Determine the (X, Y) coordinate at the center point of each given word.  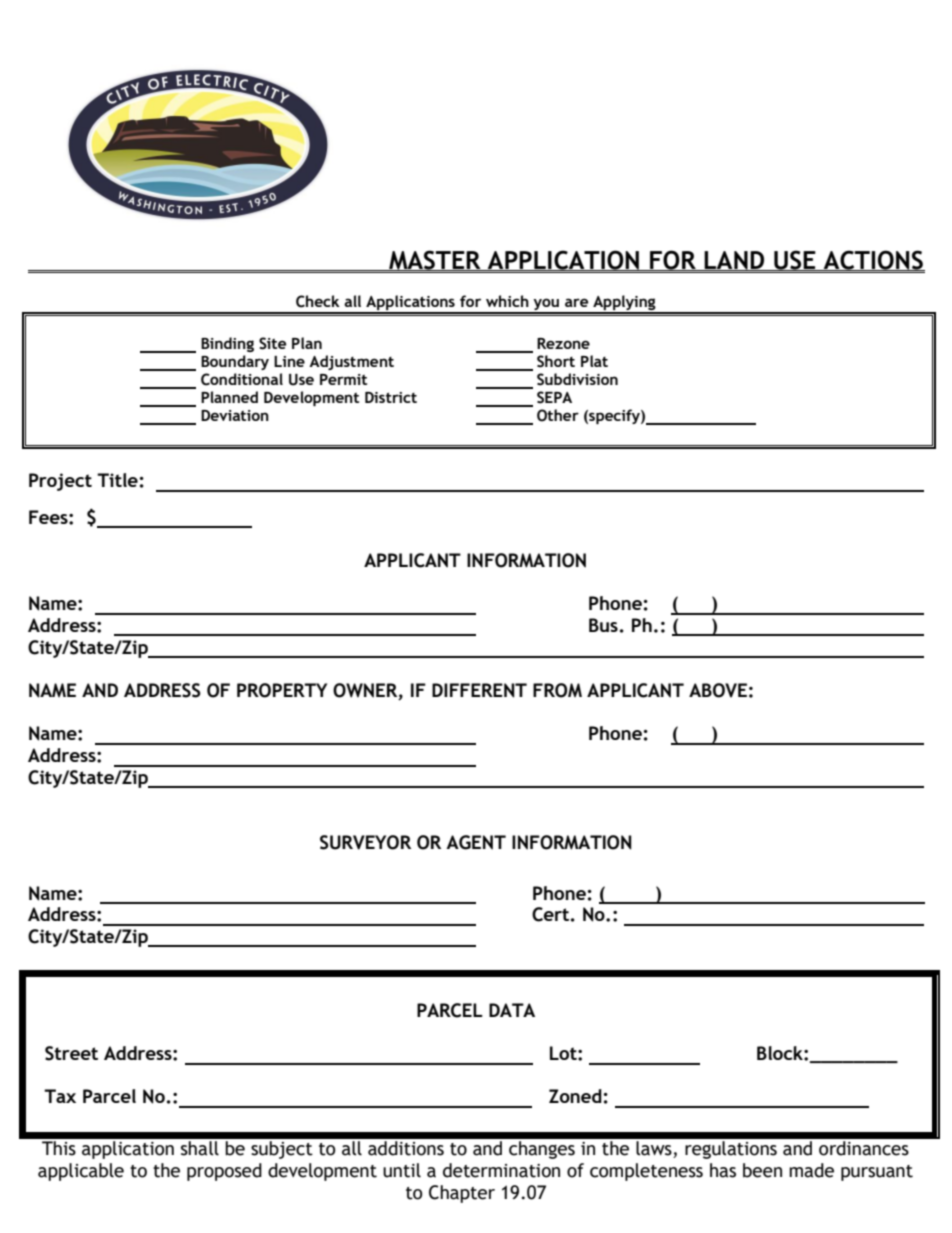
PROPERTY (282, 690)
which (507, 301)
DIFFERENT (479, 690)
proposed (224, 1172)
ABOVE (718, 690)
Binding (227, 344)
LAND (734, 261)
